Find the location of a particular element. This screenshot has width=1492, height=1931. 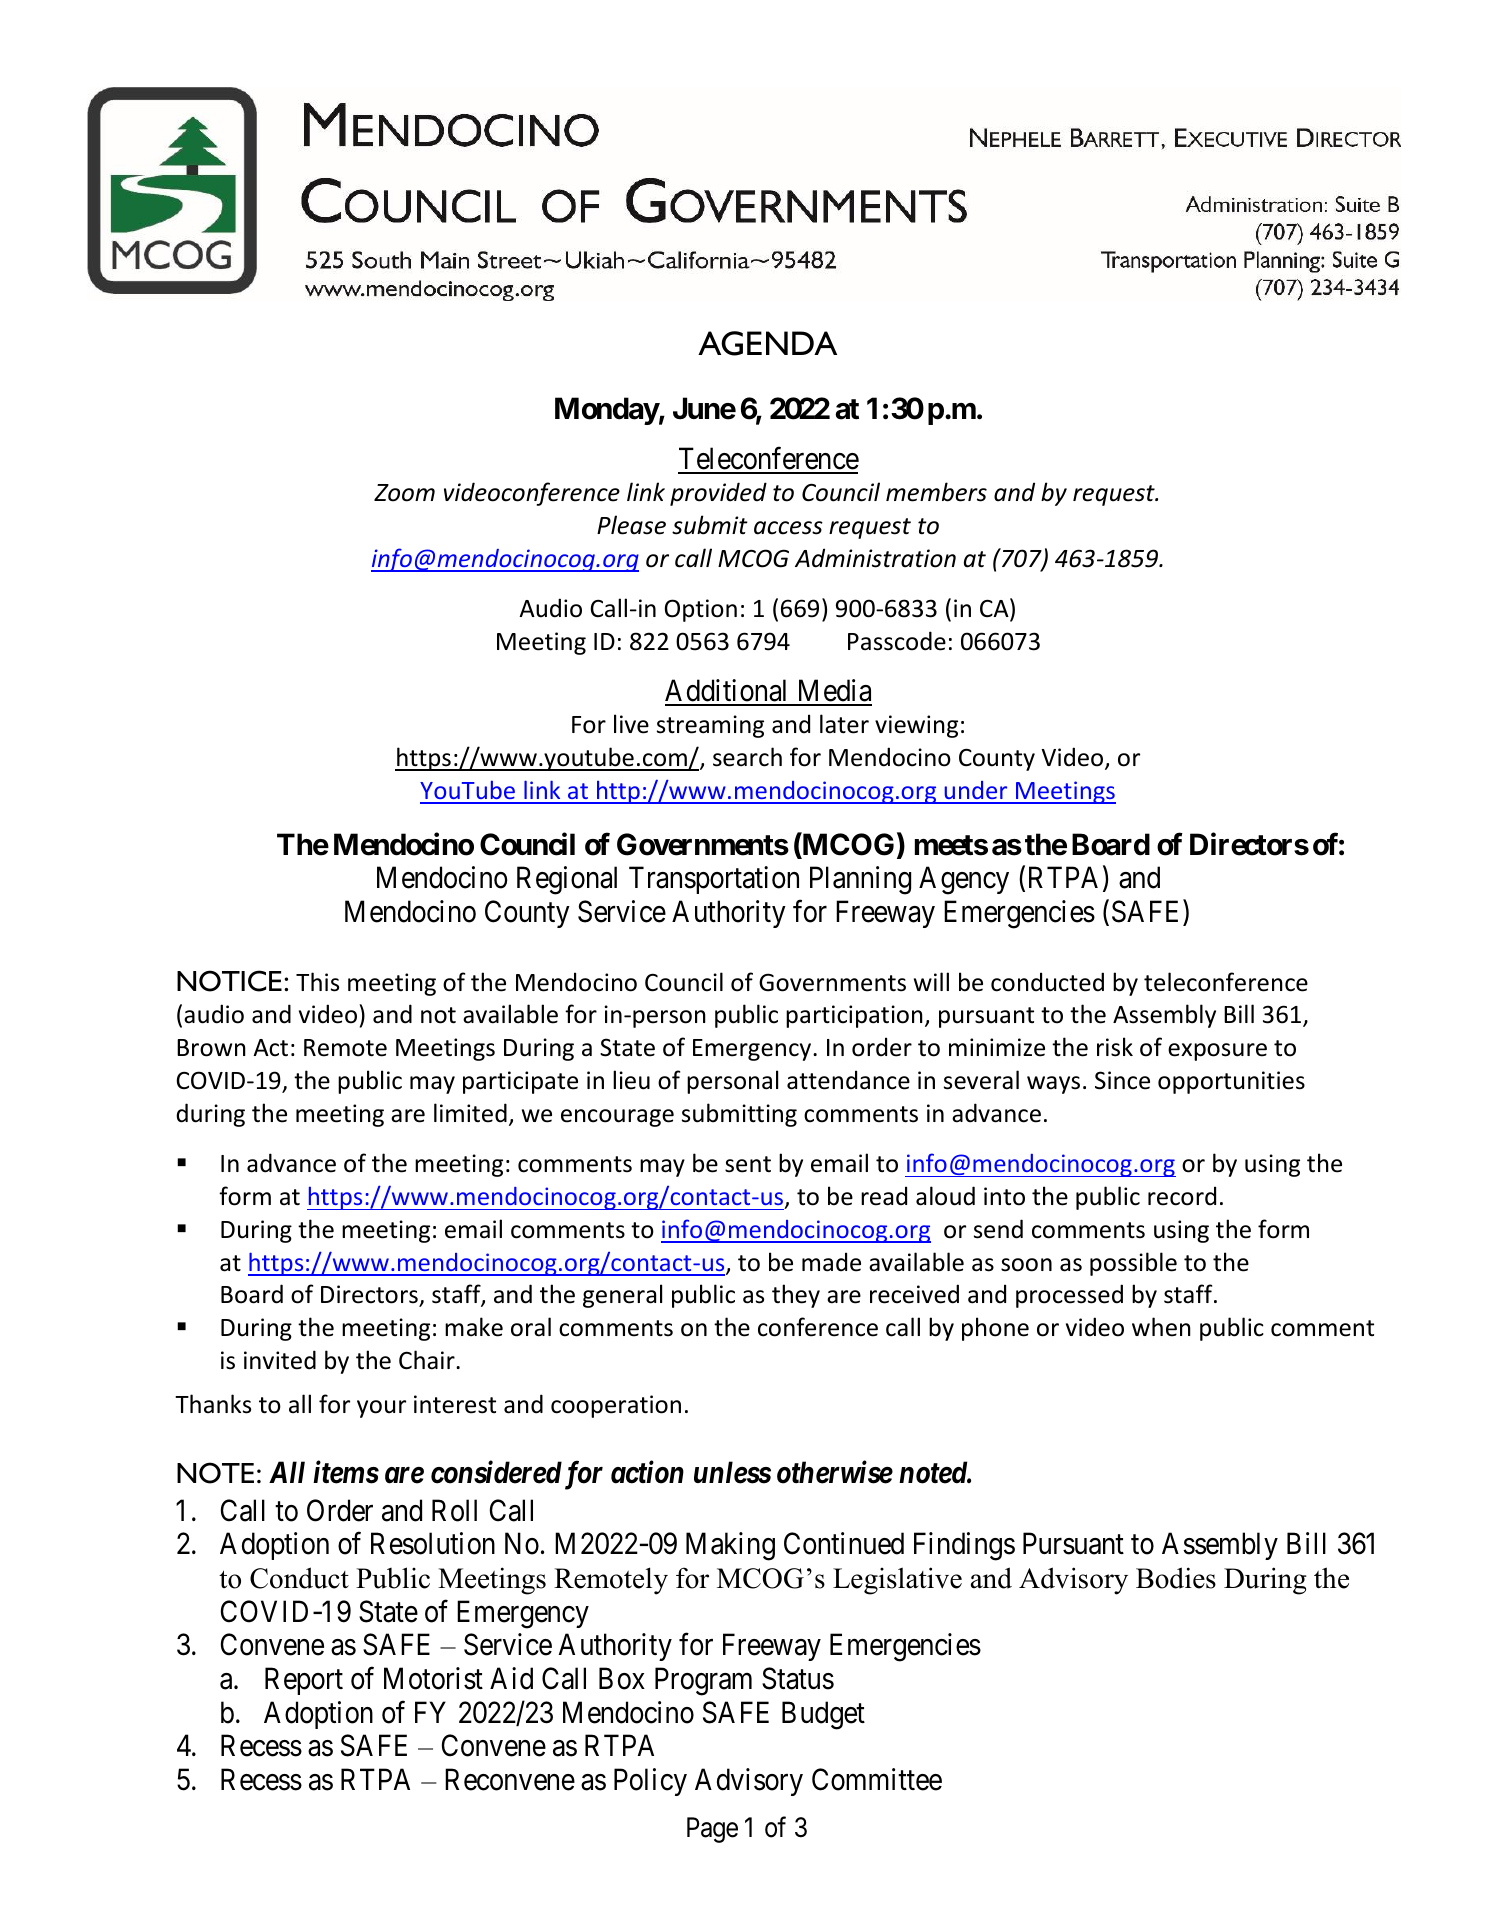

members is located at coordinates (936, 492).
